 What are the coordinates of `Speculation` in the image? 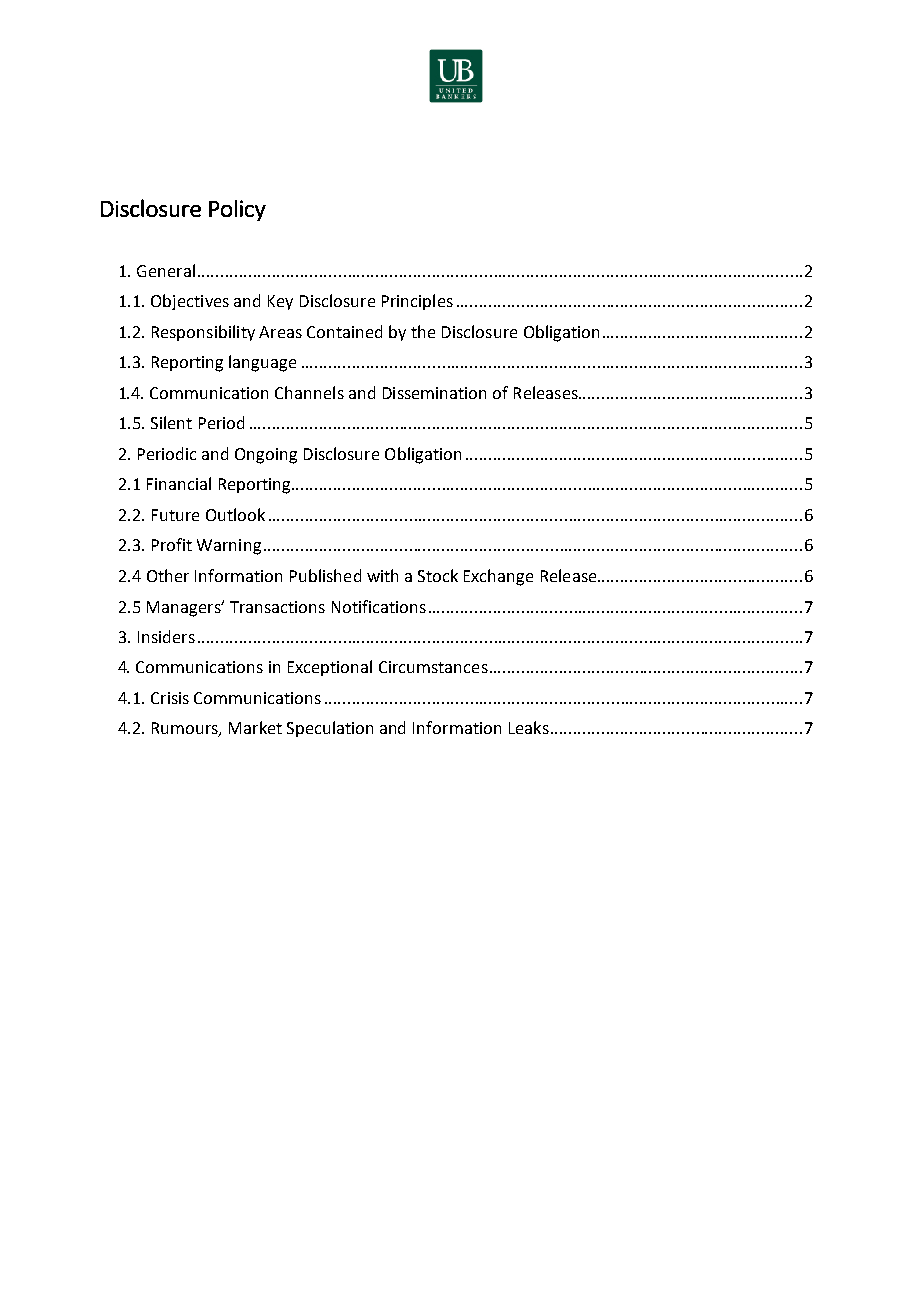 It's located at (330, 729).
